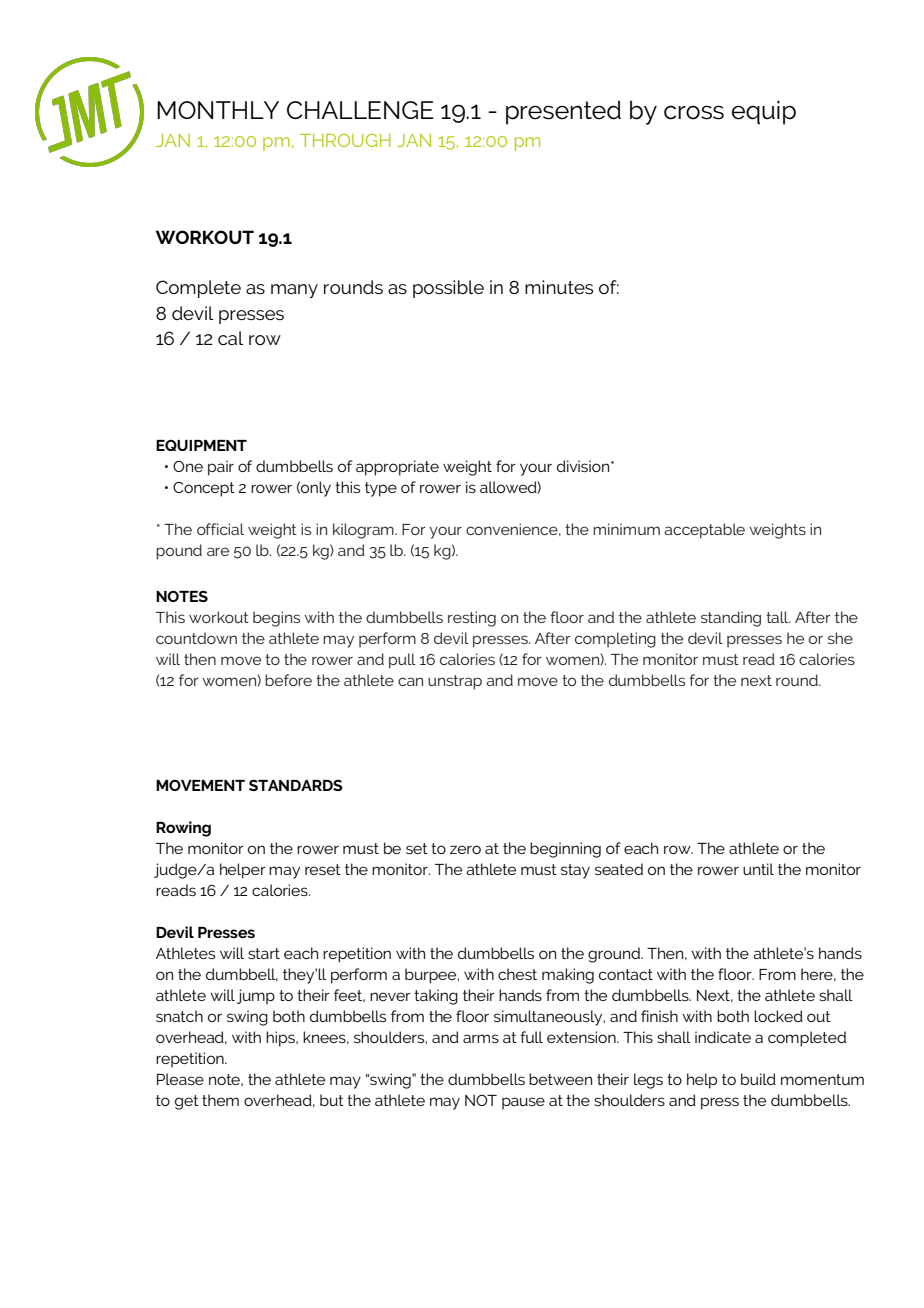 The image size is (924, 1308). I want to click on them, so click(220, 1100).
